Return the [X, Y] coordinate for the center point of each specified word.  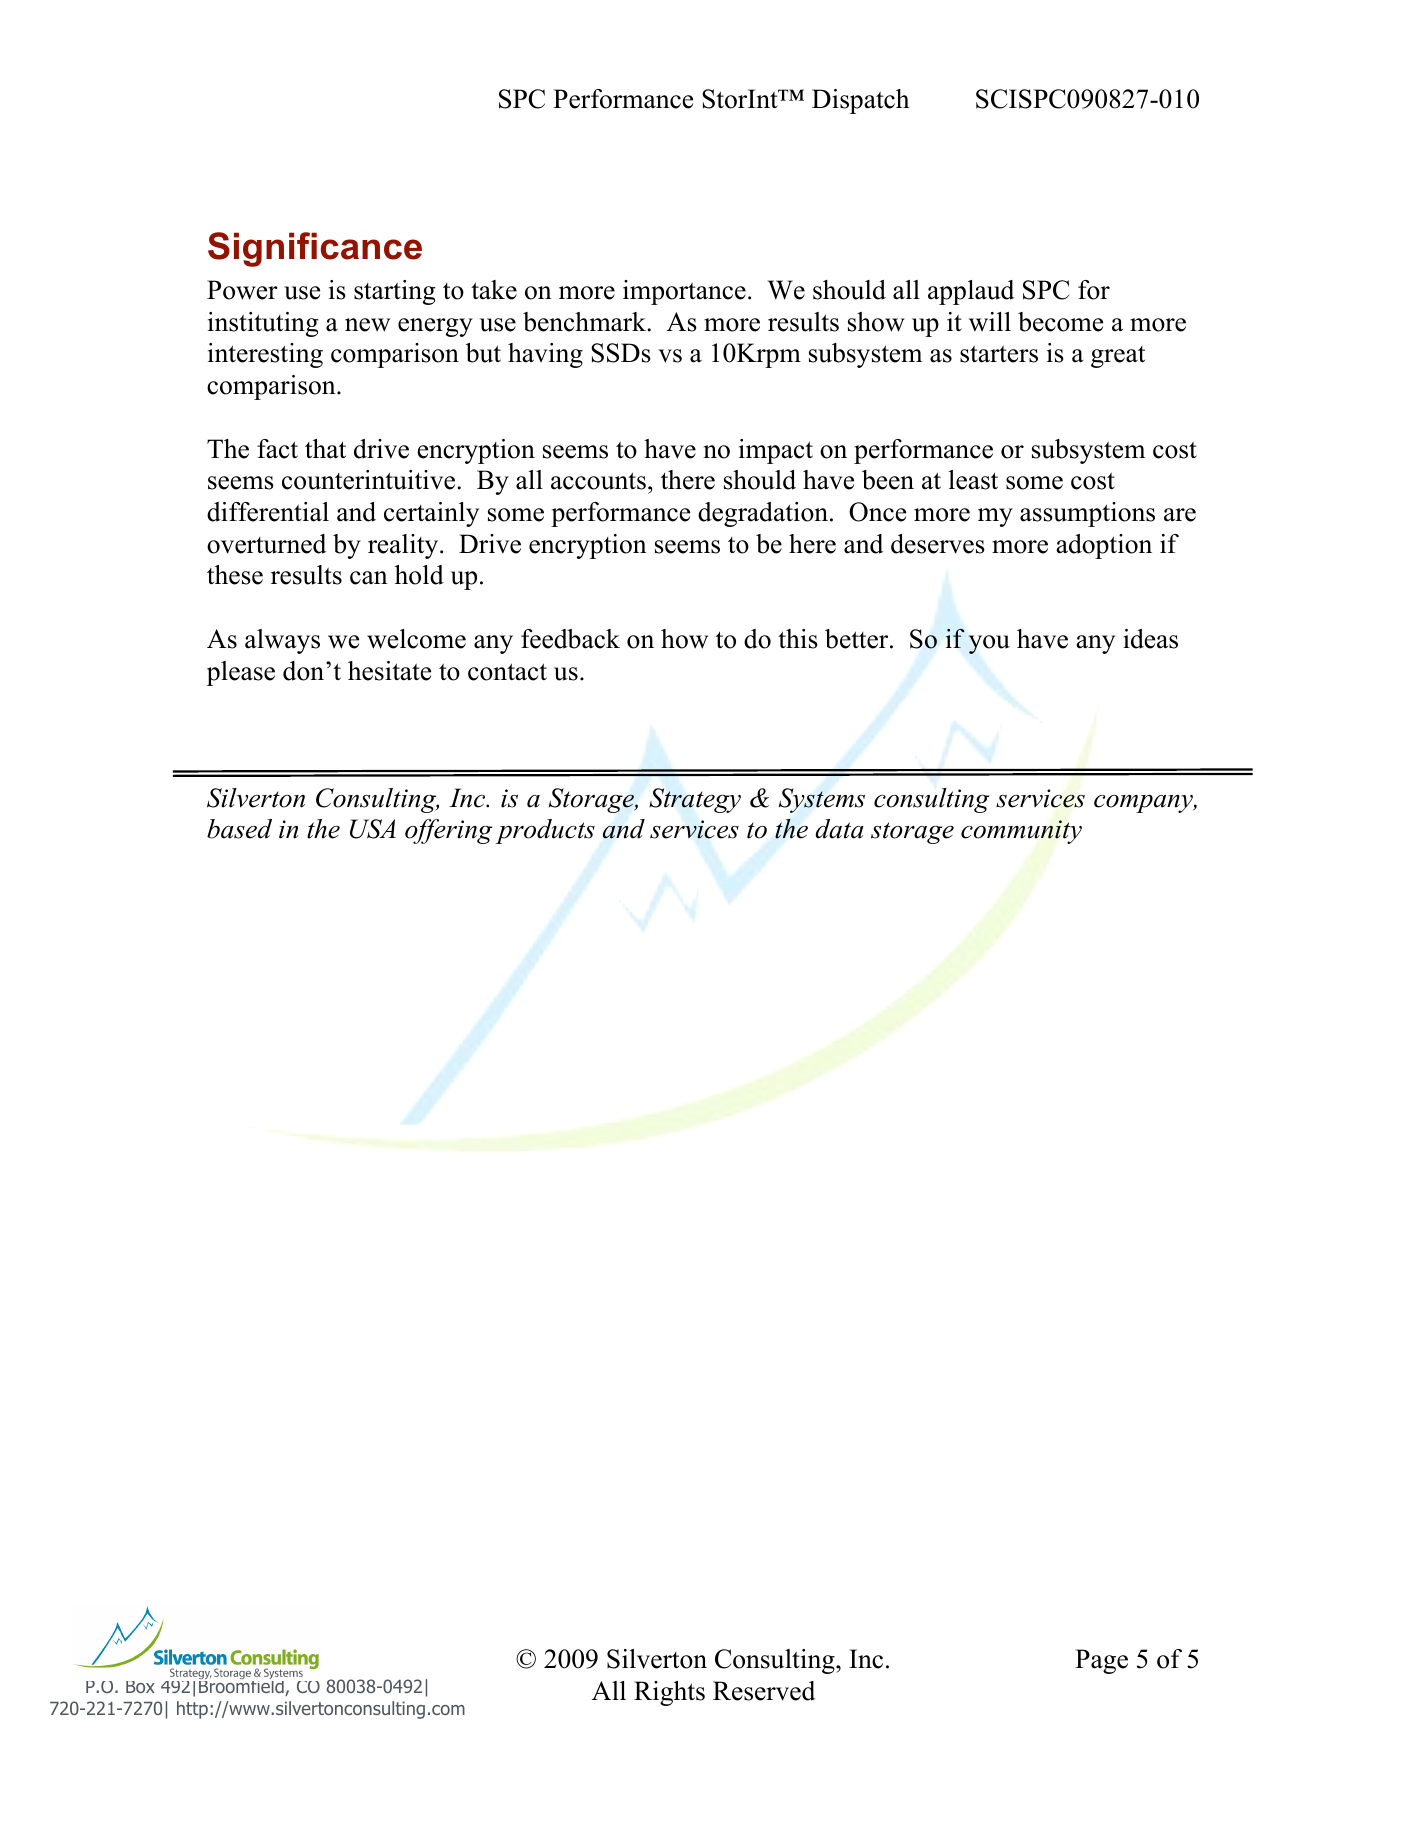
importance [684, 292]
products [545, 831]
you [989, 644]
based [239, 829]
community [1021, 832]
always [282, 641]
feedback [570, 639]
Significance [315, 249]
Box [140, 1687]
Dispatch [860, 101]
